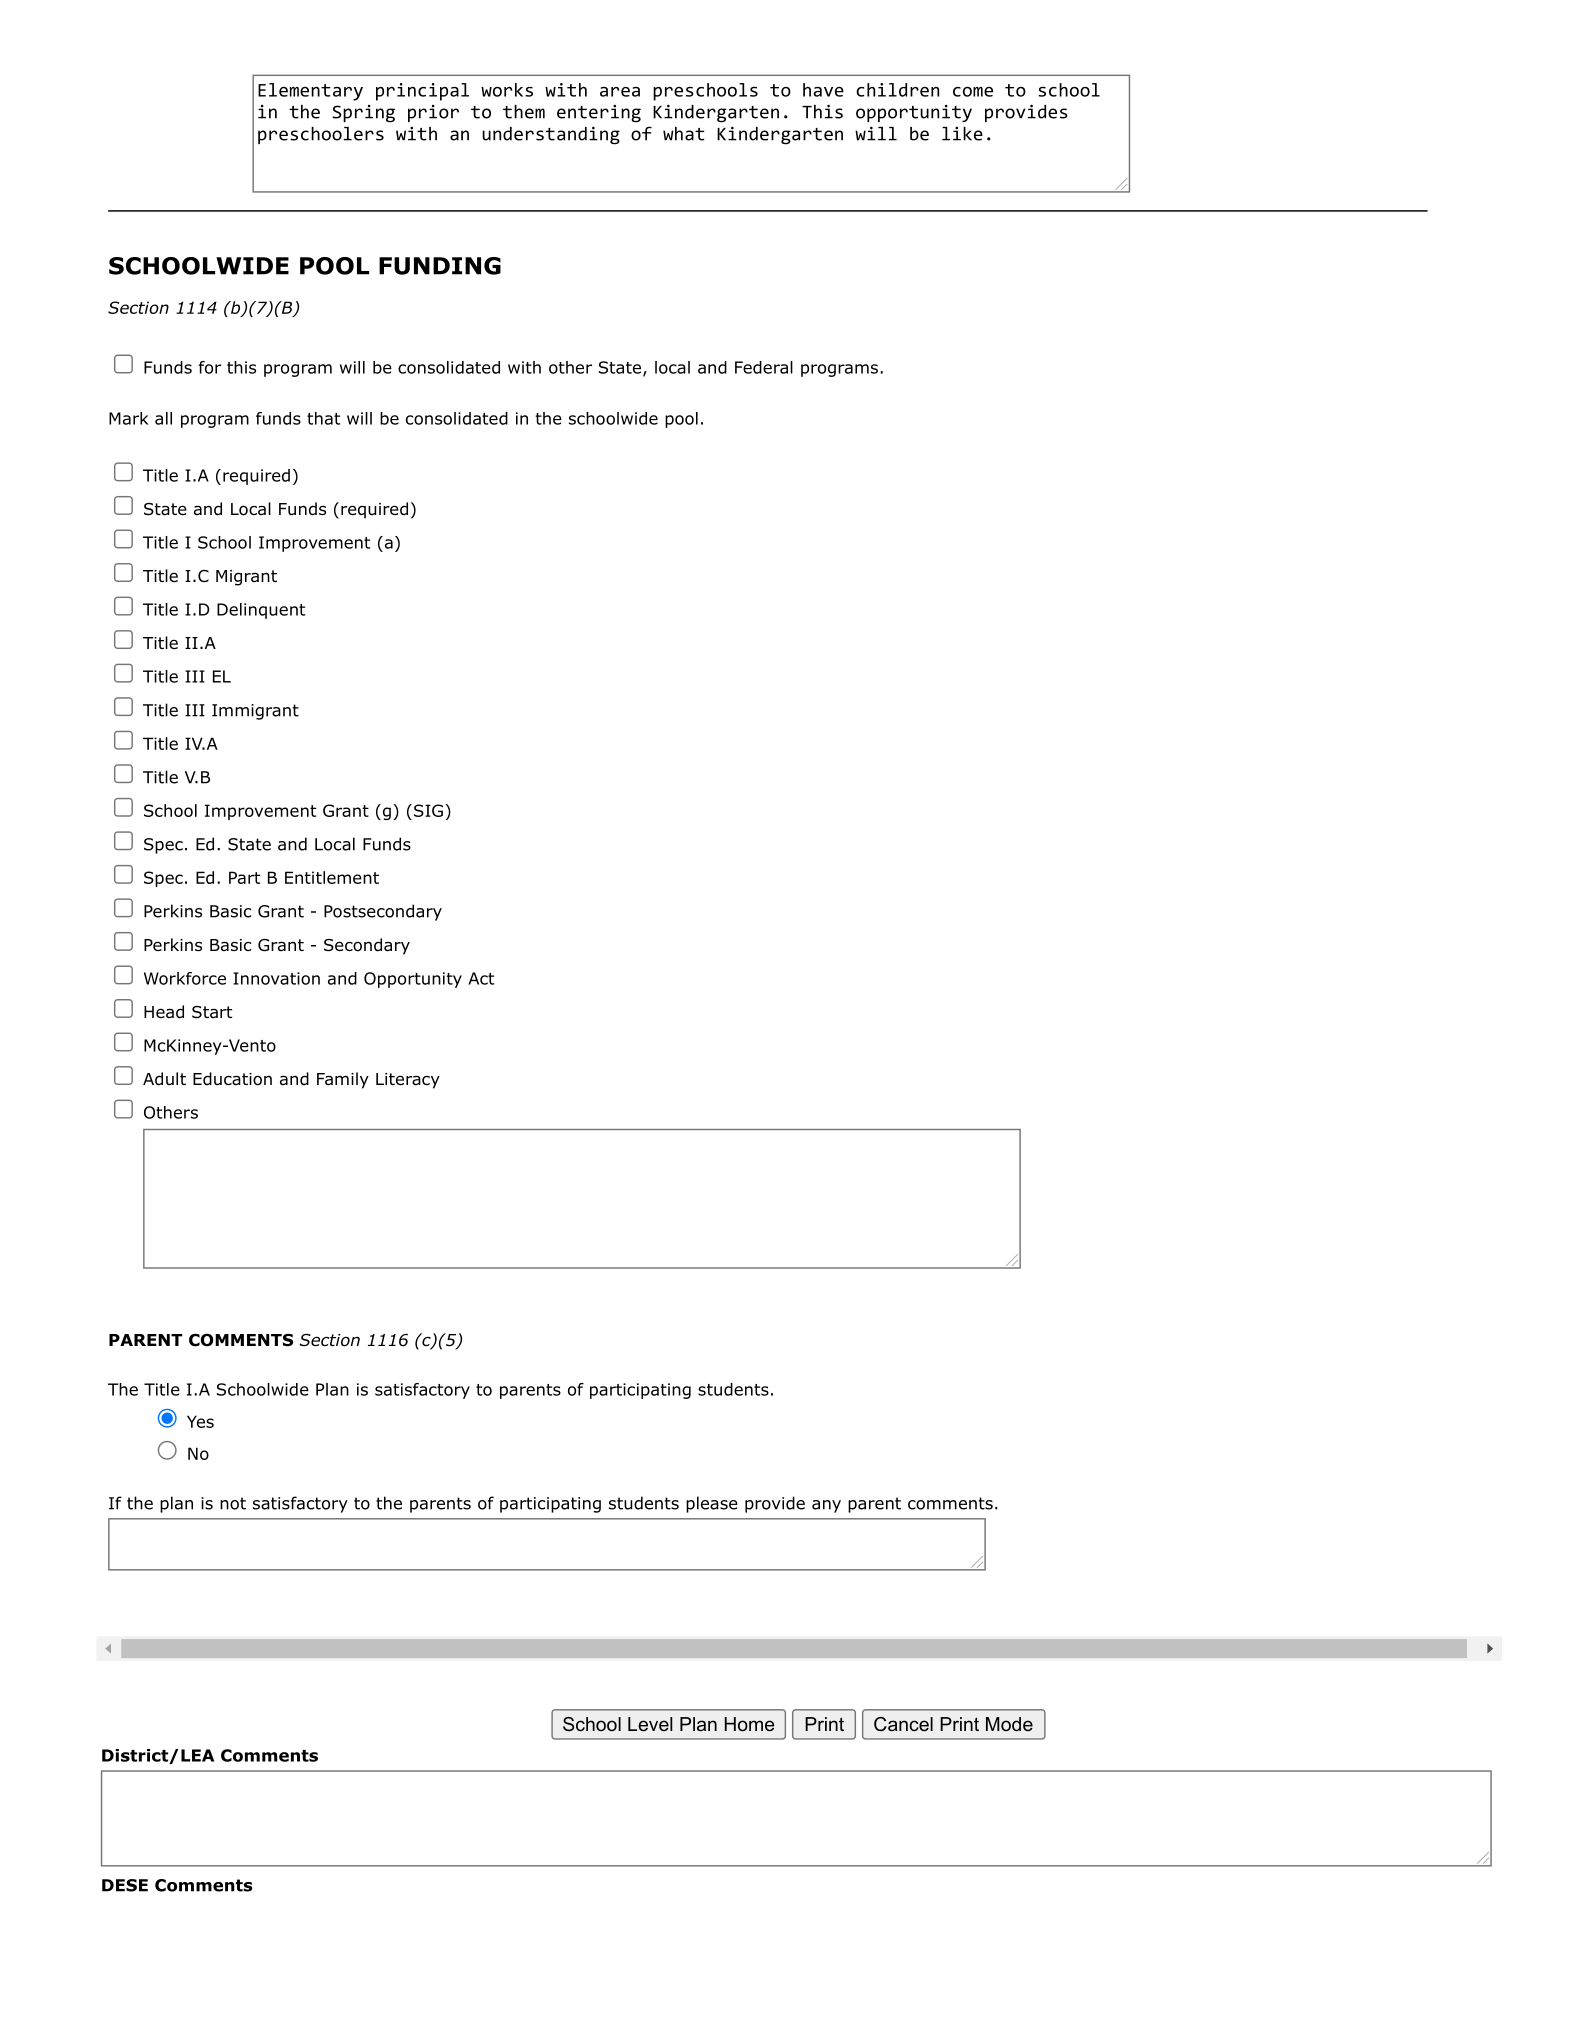 The image size is (1574, 2037). What do you see at coordinates (962, 134) in the screenshot?
I see `like` at bounding box center [962, 134].
